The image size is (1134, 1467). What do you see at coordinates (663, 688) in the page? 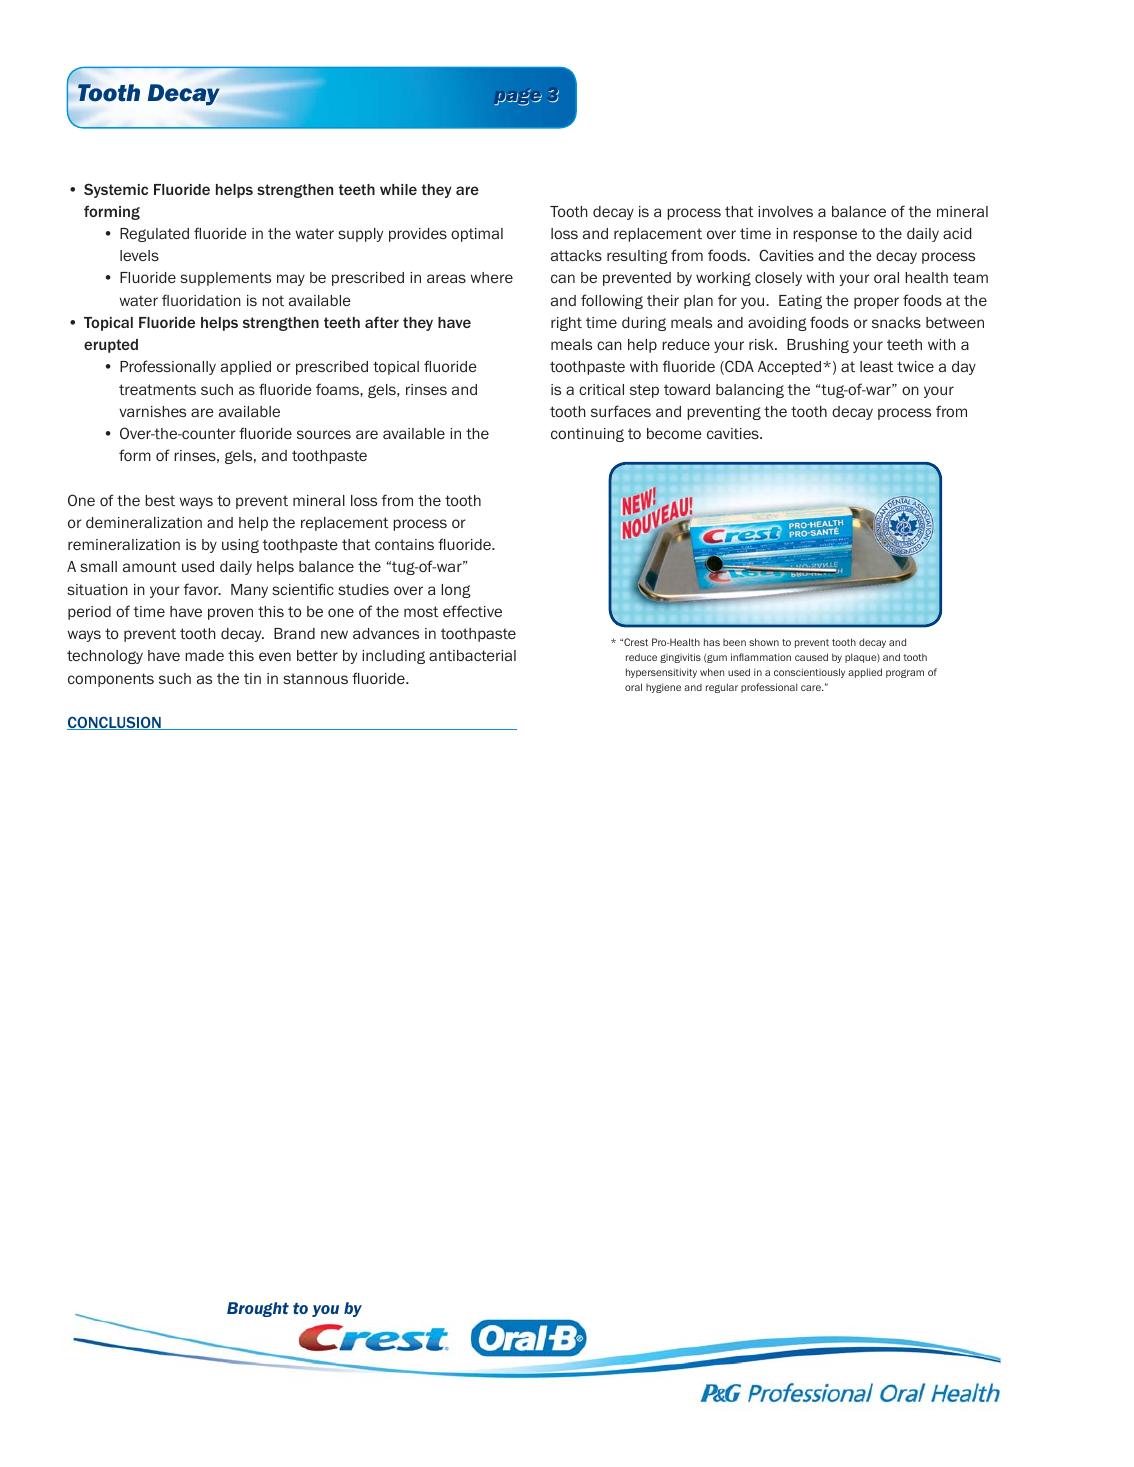
I see `hygiene` at bounding box center [663, 688].
